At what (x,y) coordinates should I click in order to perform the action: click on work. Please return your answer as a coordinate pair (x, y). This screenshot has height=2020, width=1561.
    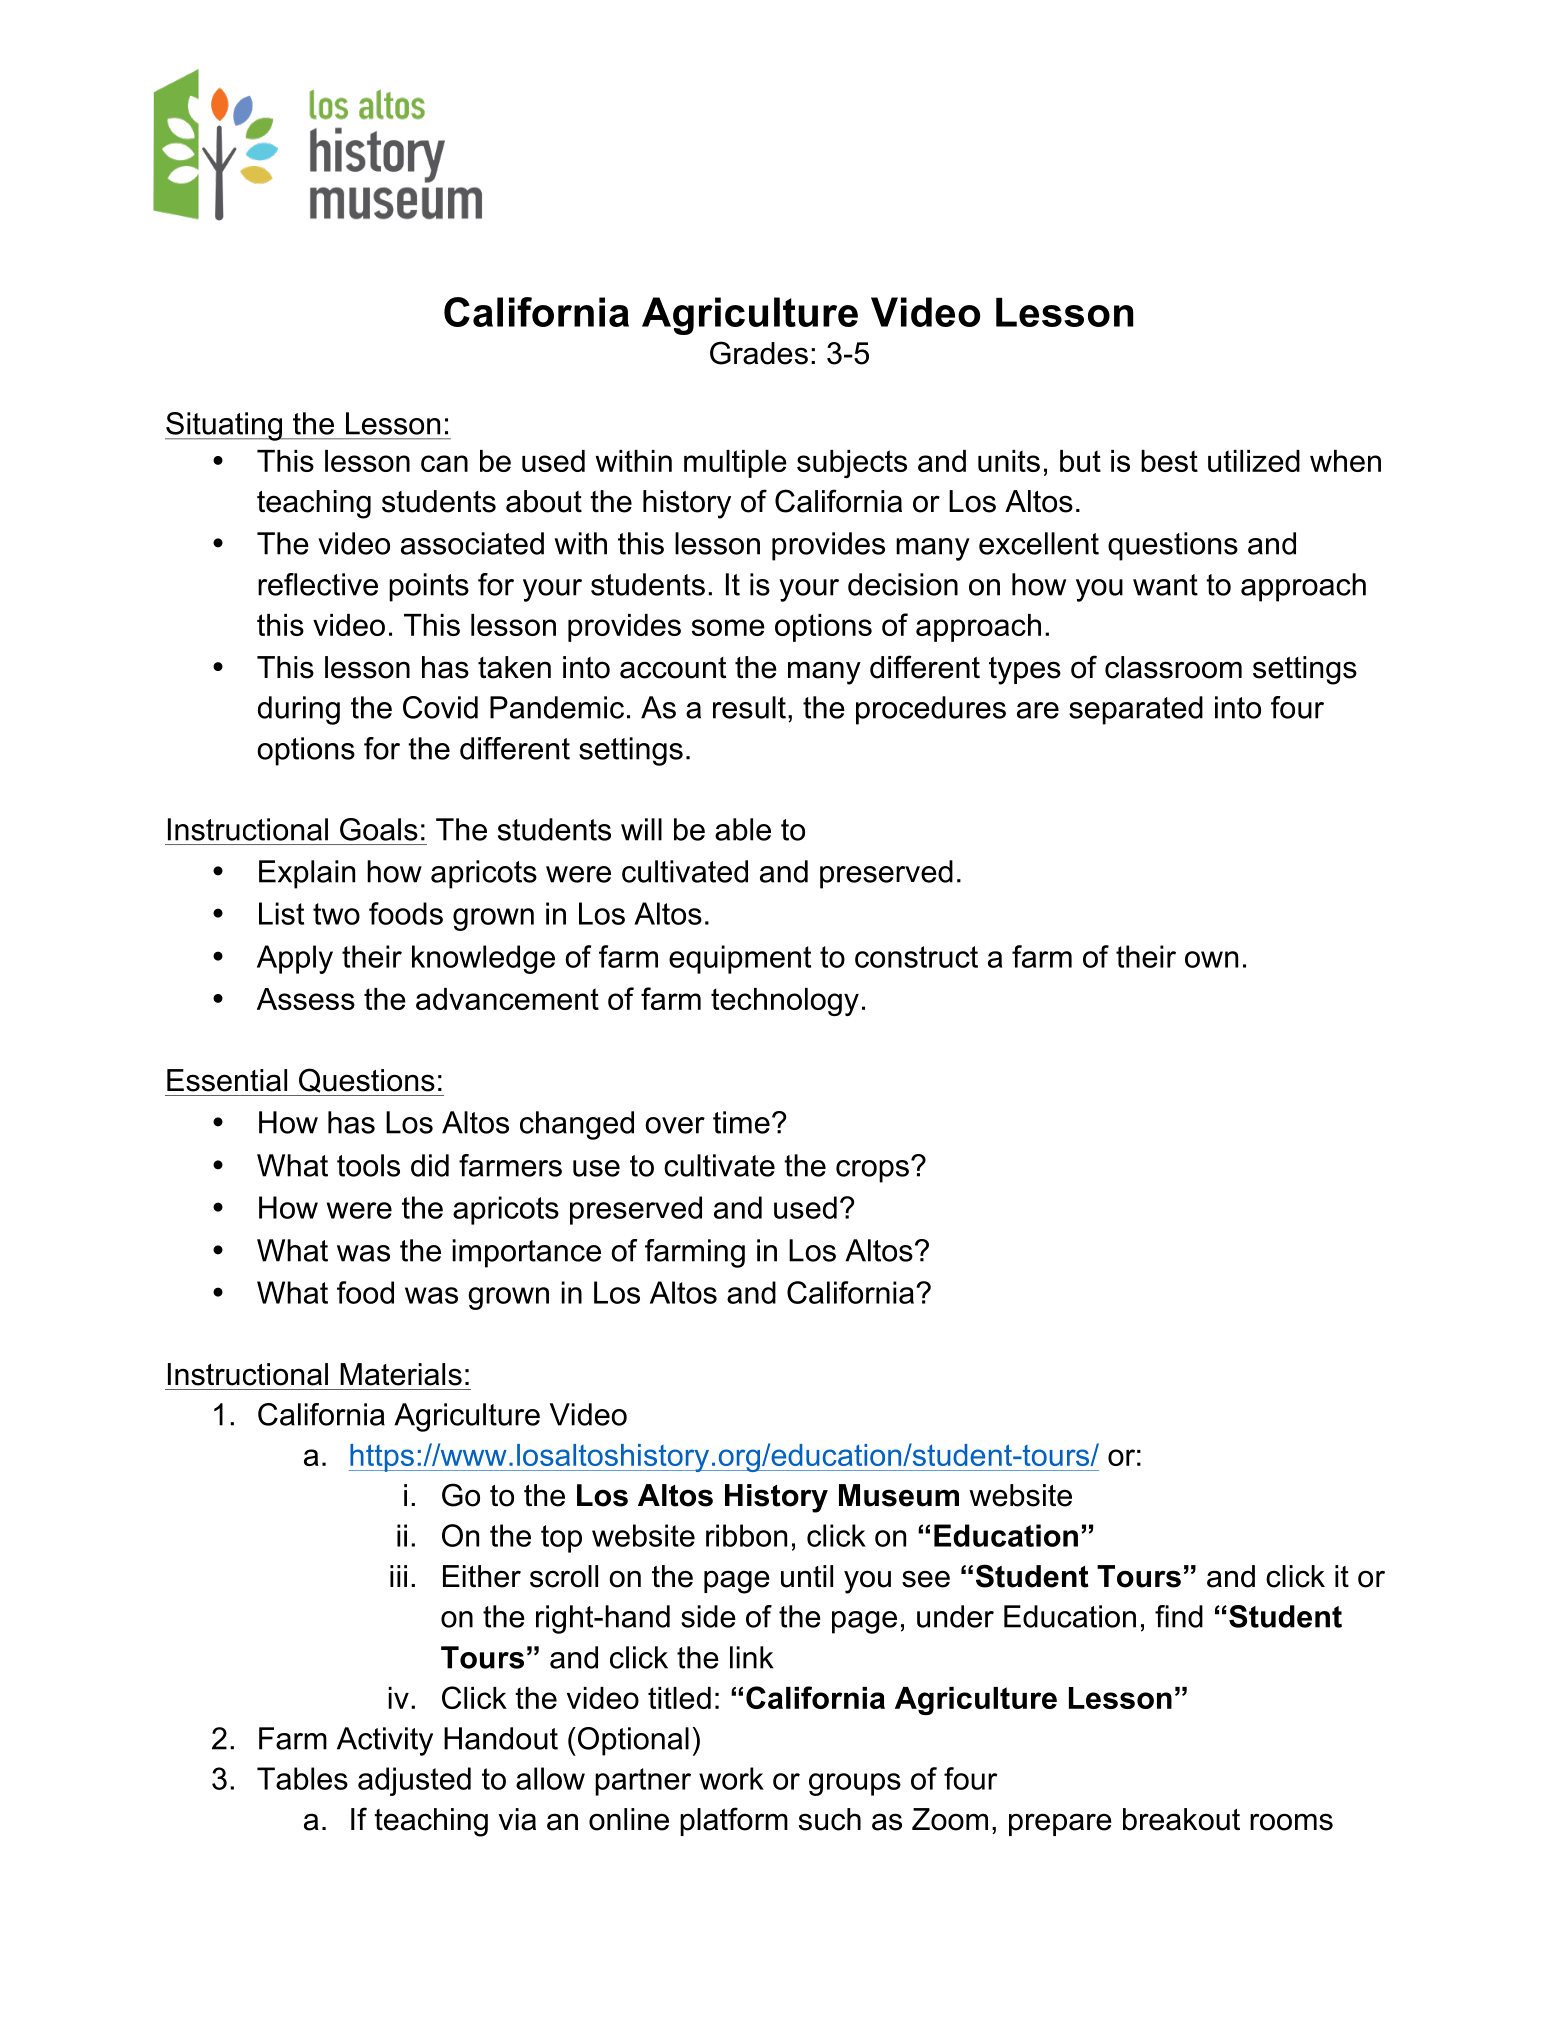
    Looking at the image, I should click on (731, 1778).
